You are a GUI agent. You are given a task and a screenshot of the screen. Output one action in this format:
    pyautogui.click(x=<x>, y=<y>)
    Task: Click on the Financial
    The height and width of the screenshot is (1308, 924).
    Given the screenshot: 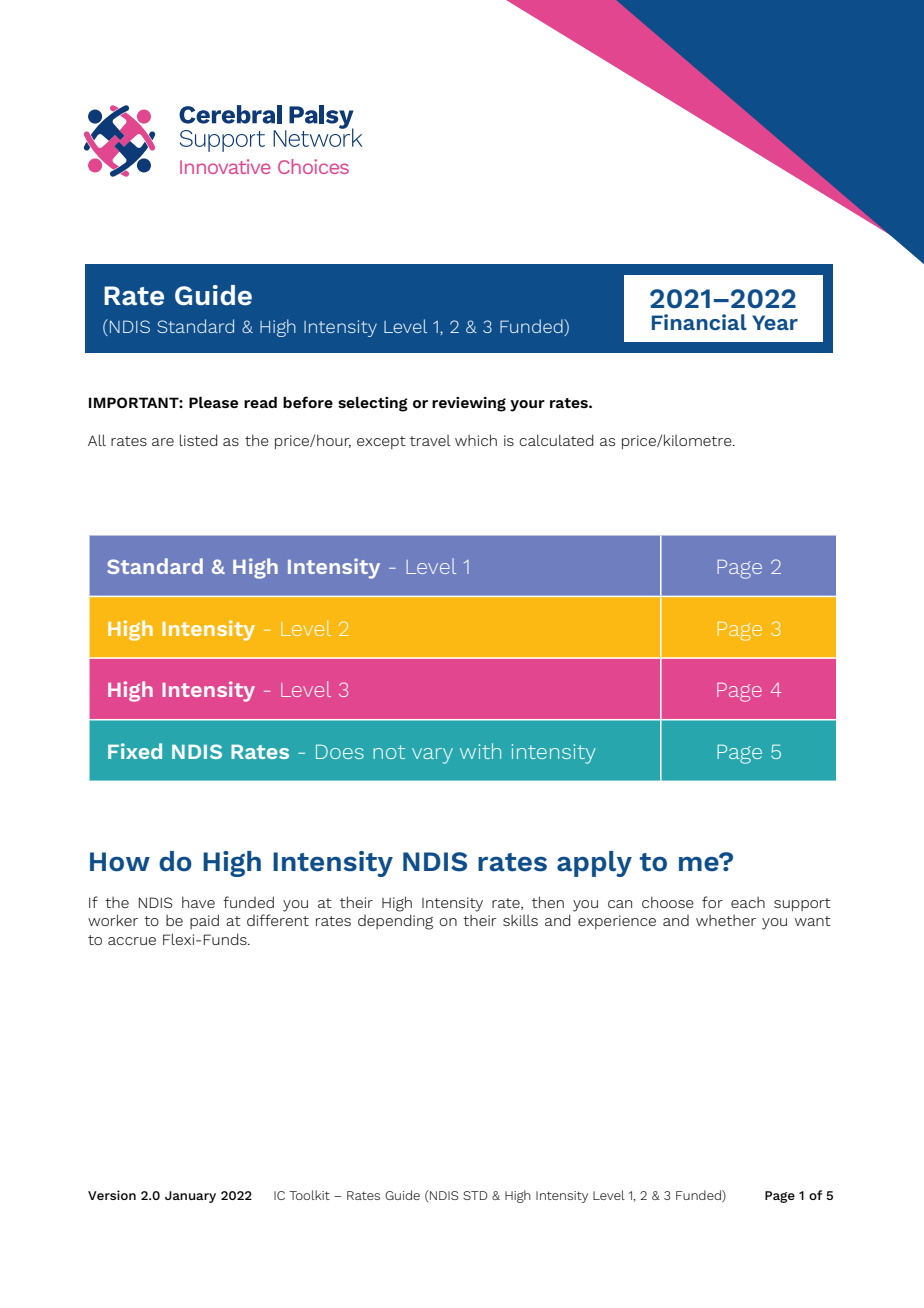 What is the action you would take?
    pyautogui.click(x=699, y=322)
